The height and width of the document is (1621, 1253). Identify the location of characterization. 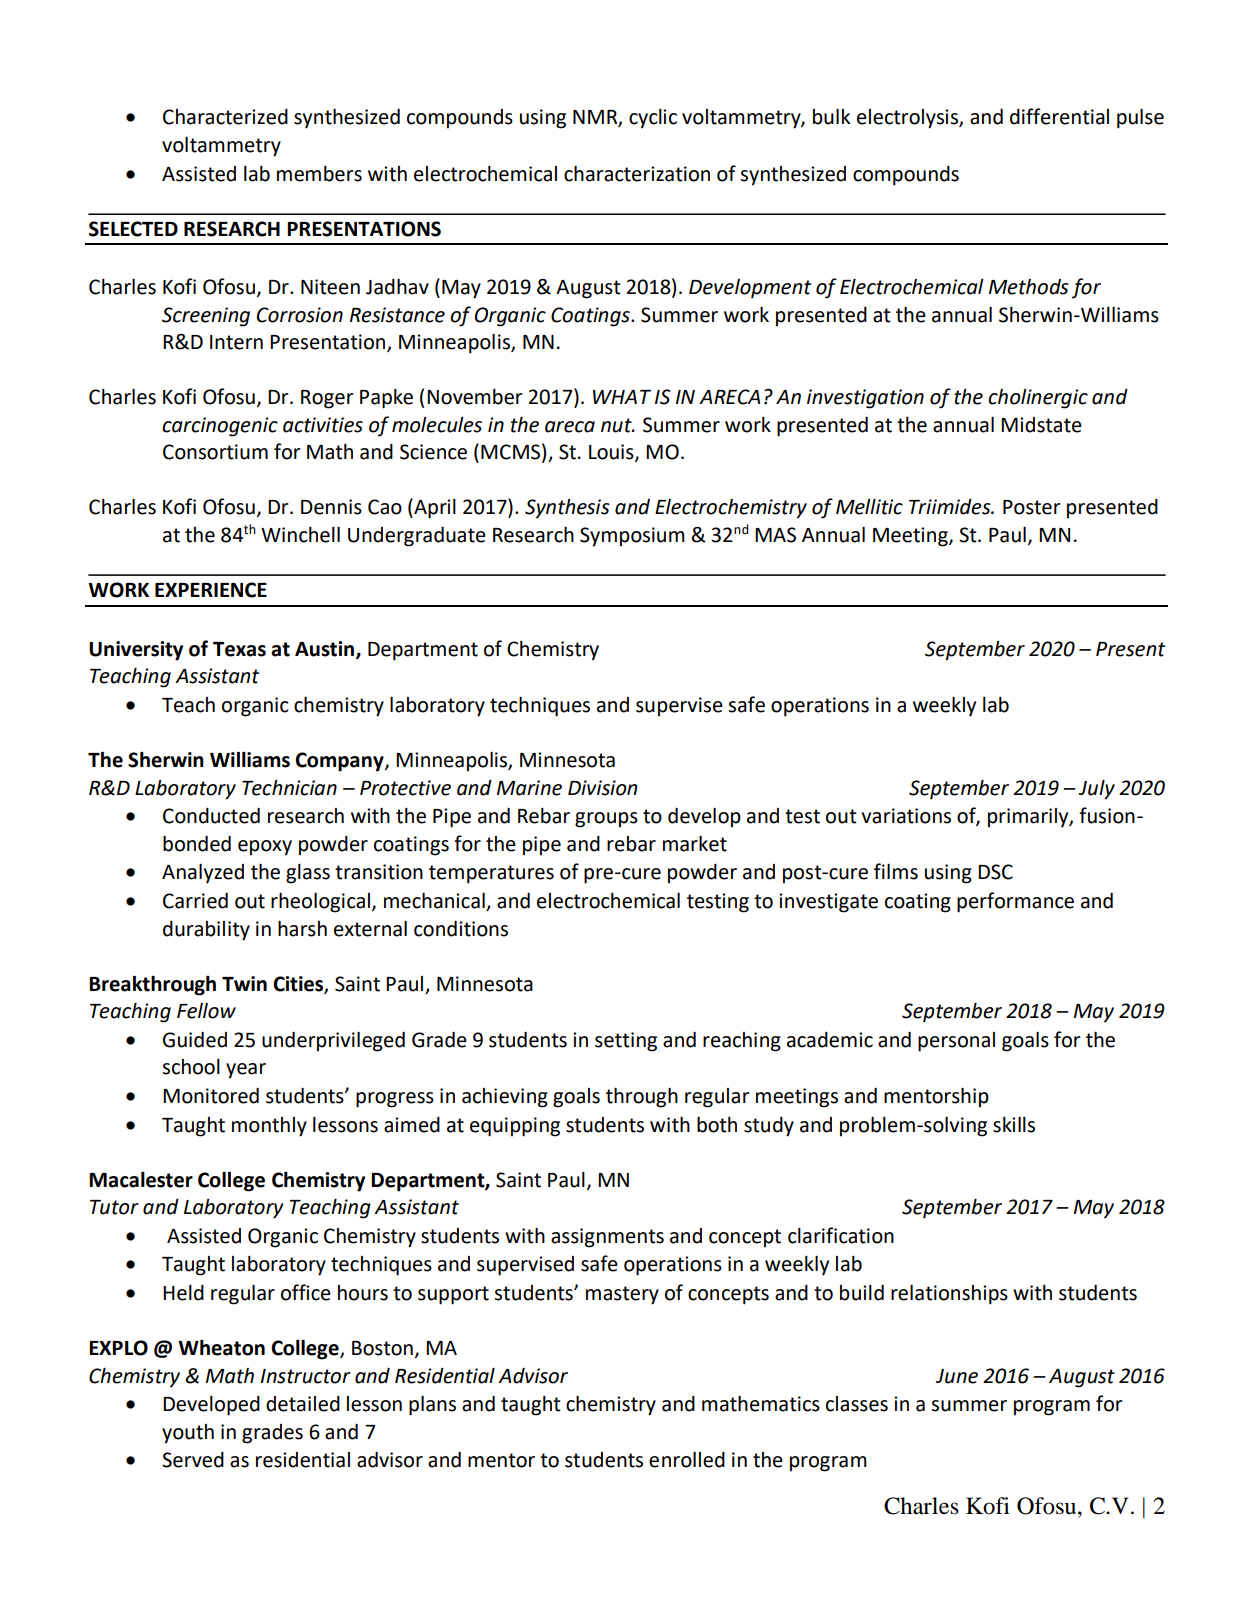
(637, 174).
